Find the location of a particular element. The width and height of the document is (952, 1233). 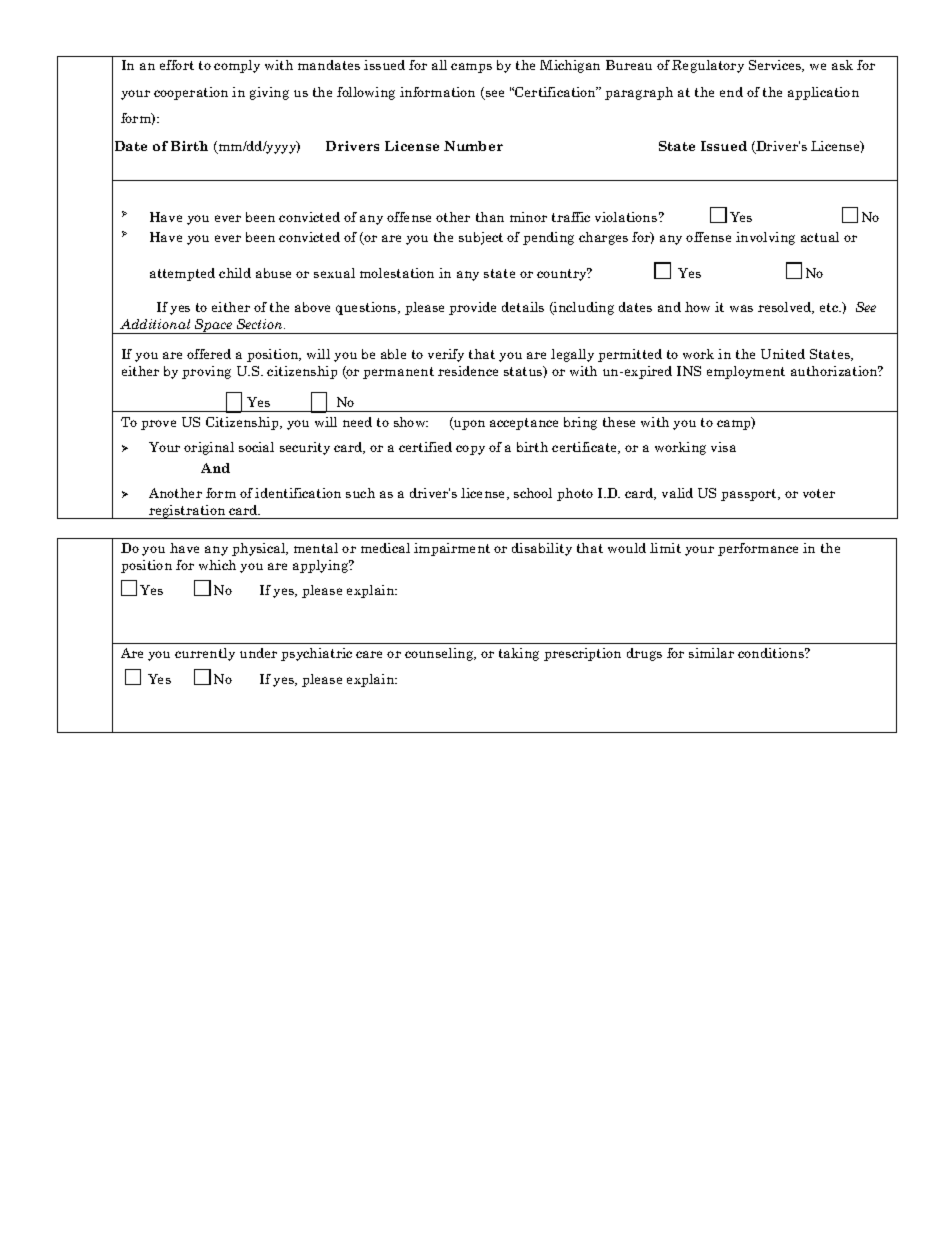

child is located at coordinates (235, 273).
